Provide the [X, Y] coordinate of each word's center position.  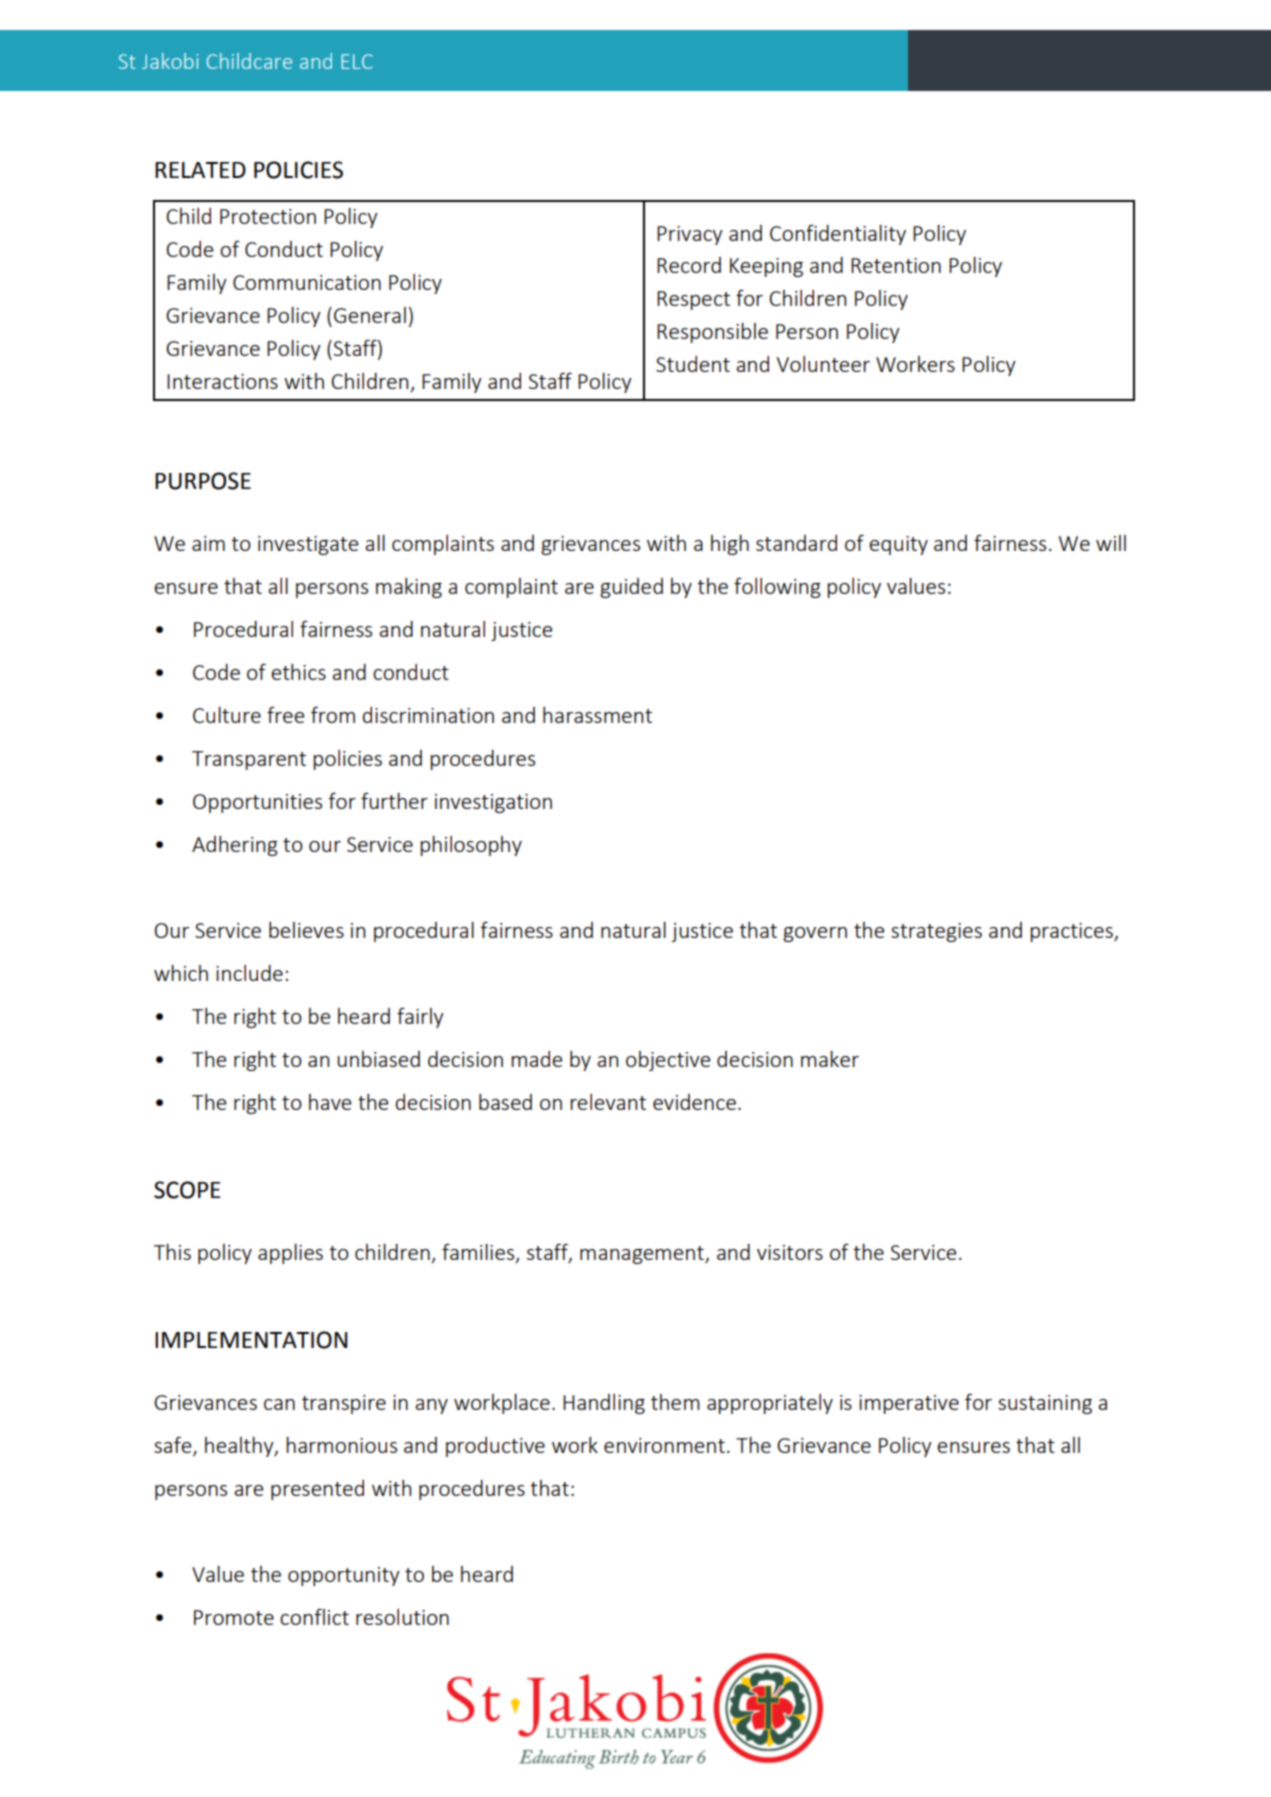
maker [830, 1059]
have [330, 1102]
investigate [308, 545]
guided [631, 588]
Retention [896, 265]
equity [898, 545]
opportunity [344, 1576]
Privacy [690, 235]
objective [668, 1061]
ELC [357, 61]
